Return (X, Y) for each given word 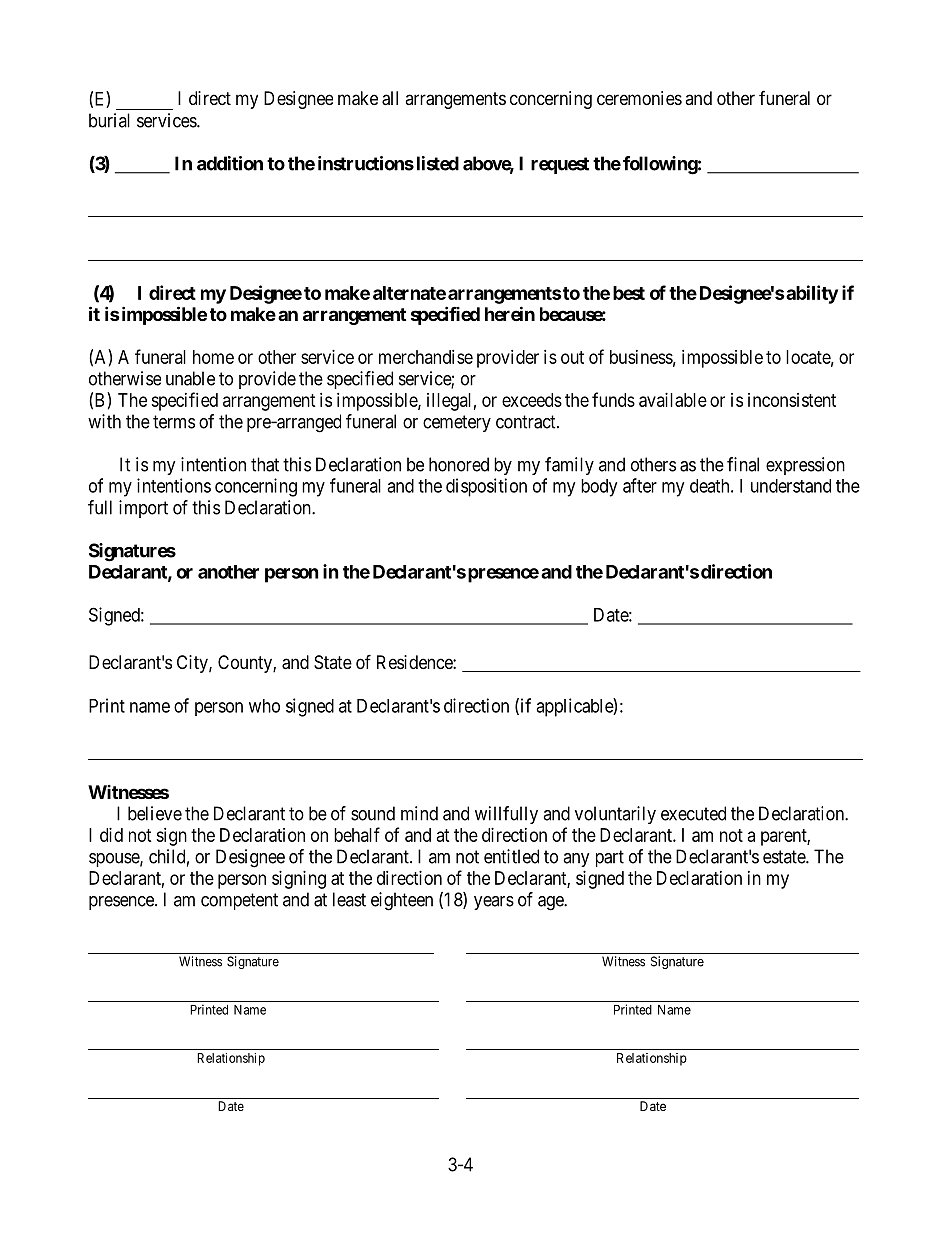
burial (109, 120)
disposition (486, 487)
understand (791, 486)
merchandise (426, 357)
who (264, 706)
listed (438, 163)
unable (190, 378)
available (673, 400)
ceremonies (639, 98)
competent (239, 901)
